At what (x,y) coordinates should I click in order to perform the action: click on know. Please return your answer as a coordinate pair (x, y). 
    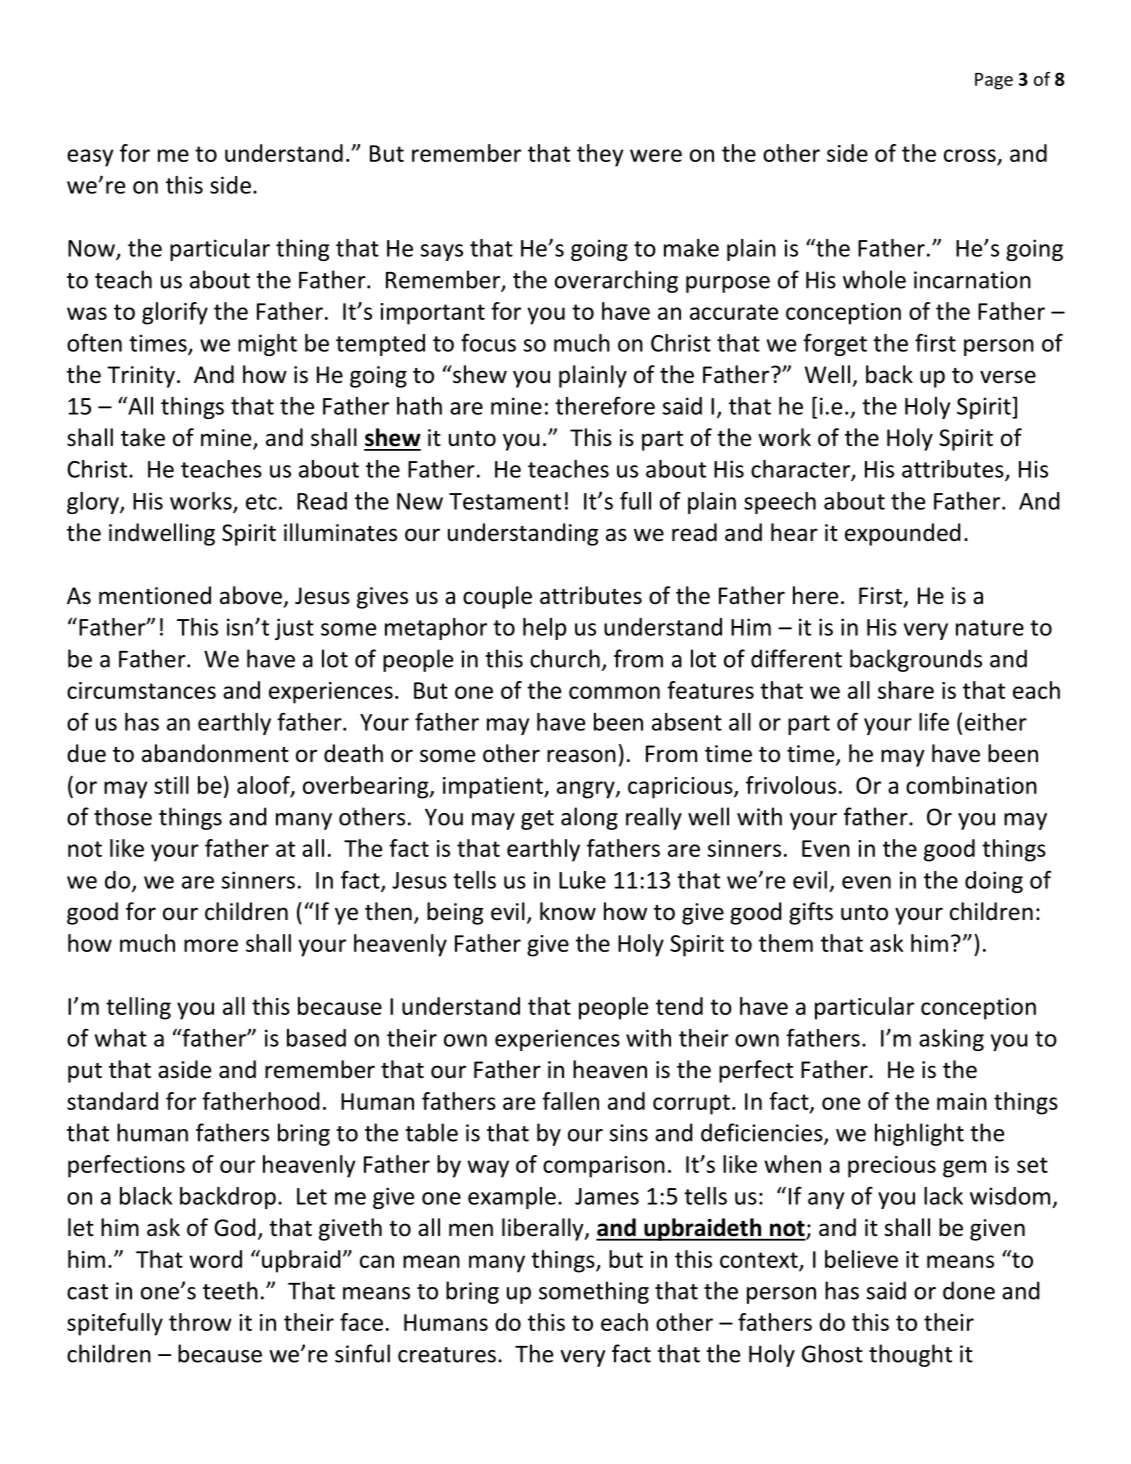
    Looking at the image, I should click on (568, 911).
